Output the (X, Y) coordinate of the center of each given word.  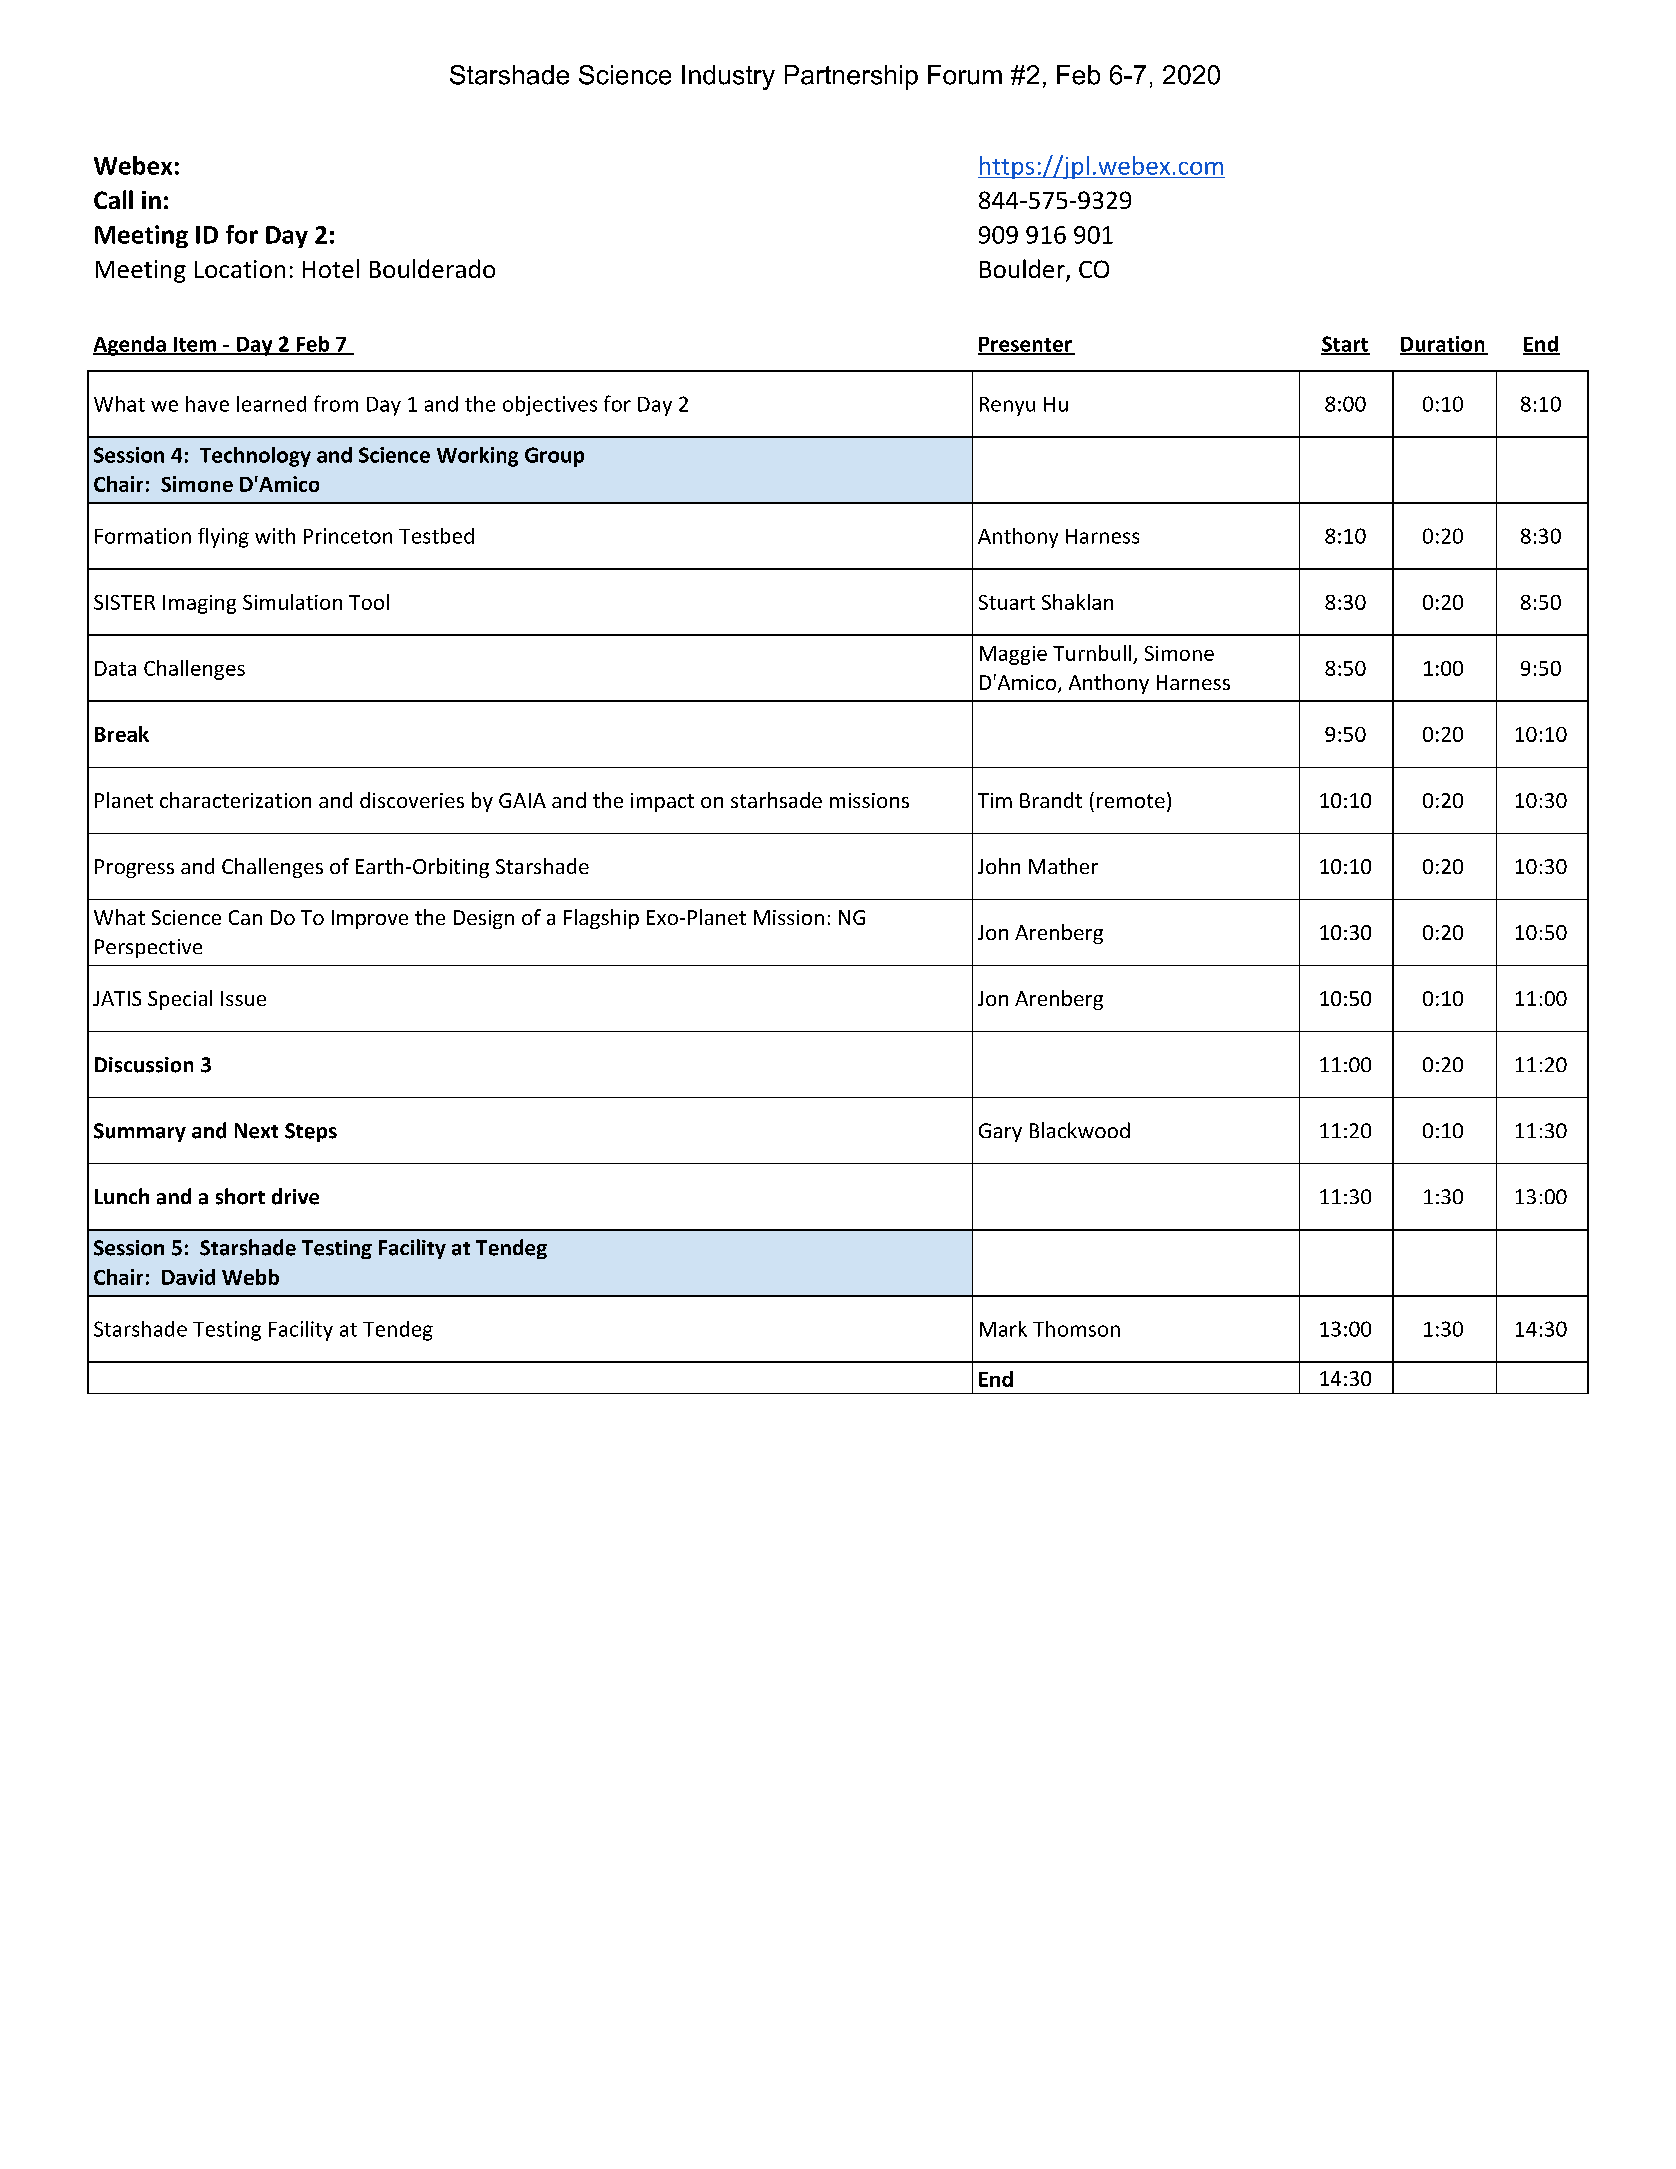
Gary (1000, 1132)
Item (194, 345)
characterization (235, 800)
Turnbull (1092, 653)
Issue (243, 998)
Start (1345, 345)
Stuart (1007, 602)
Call (113, 199)
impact (662, 802)
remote (1131, 801)
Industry (728, 77)
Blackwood (1080, 1130)
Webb (250, 1277)
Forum (965, 75)
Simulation (292, 602)
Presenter (1026, 345)
